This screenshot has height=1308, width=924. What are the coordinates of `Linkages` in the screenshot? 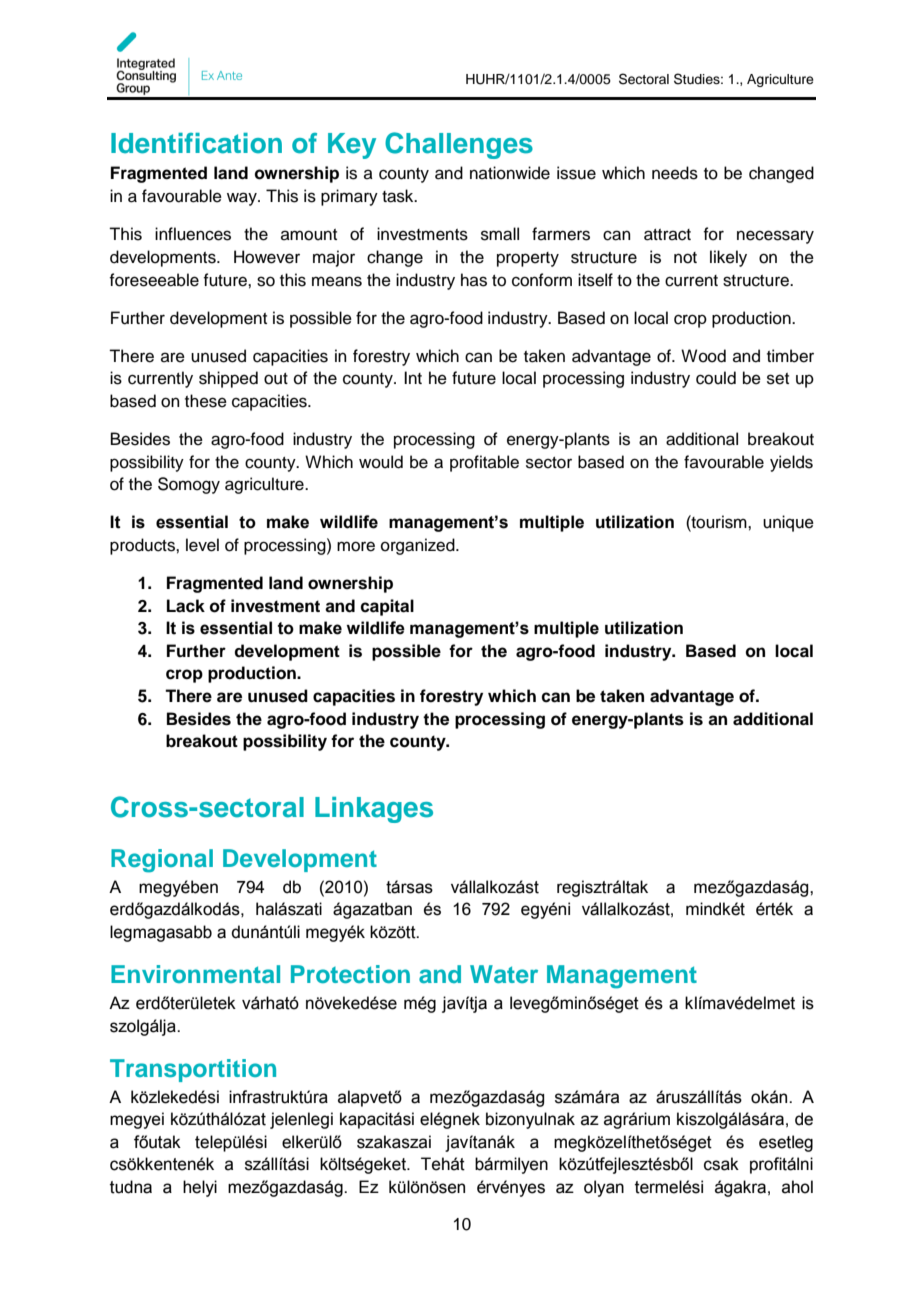 It's located at (374, 810).
